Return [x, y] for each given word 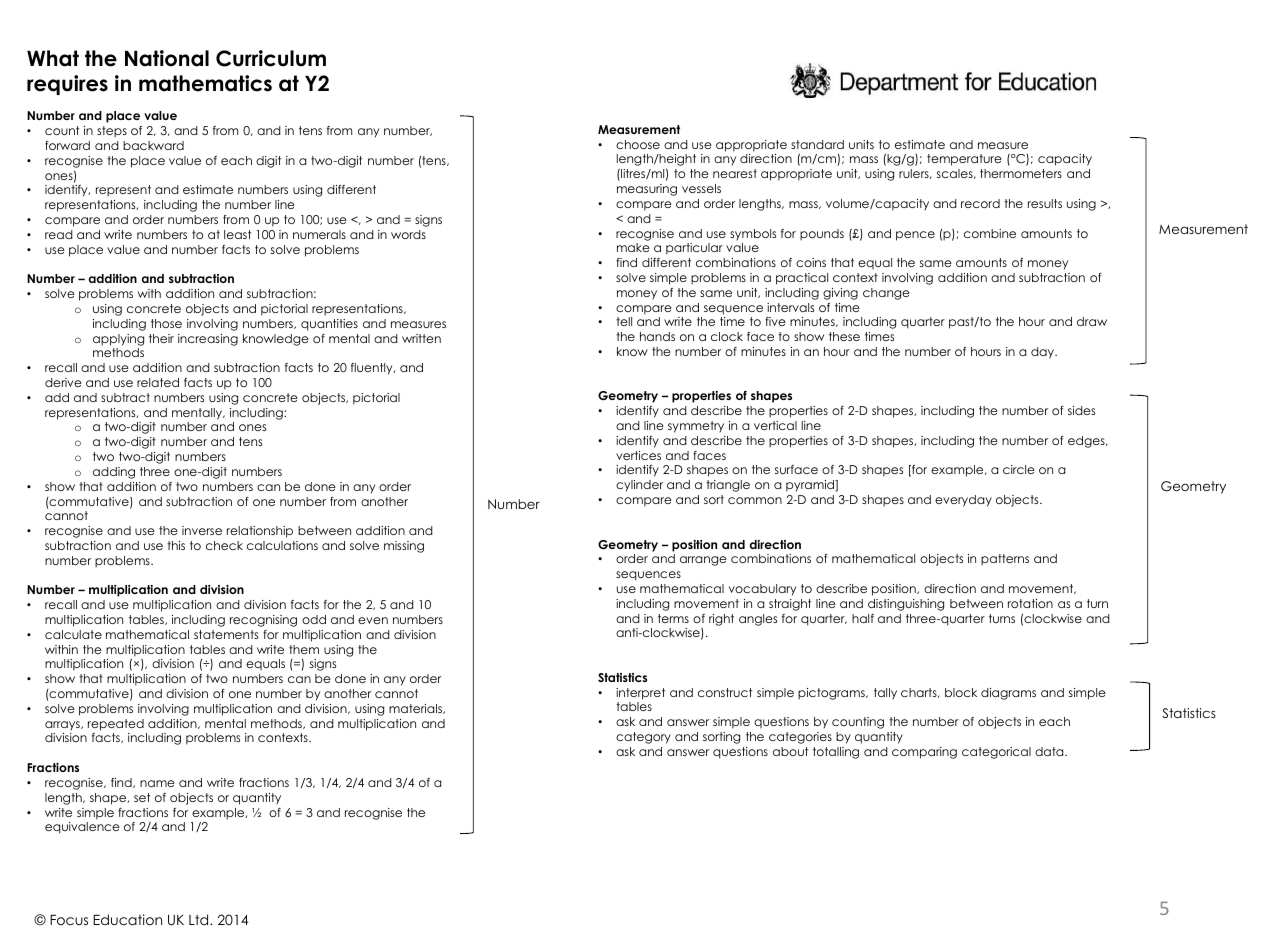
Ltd [200, 919]
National [167, 58]
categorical [996, 753]
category [643, 738]
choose [638, 144]
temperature [964, 160]
